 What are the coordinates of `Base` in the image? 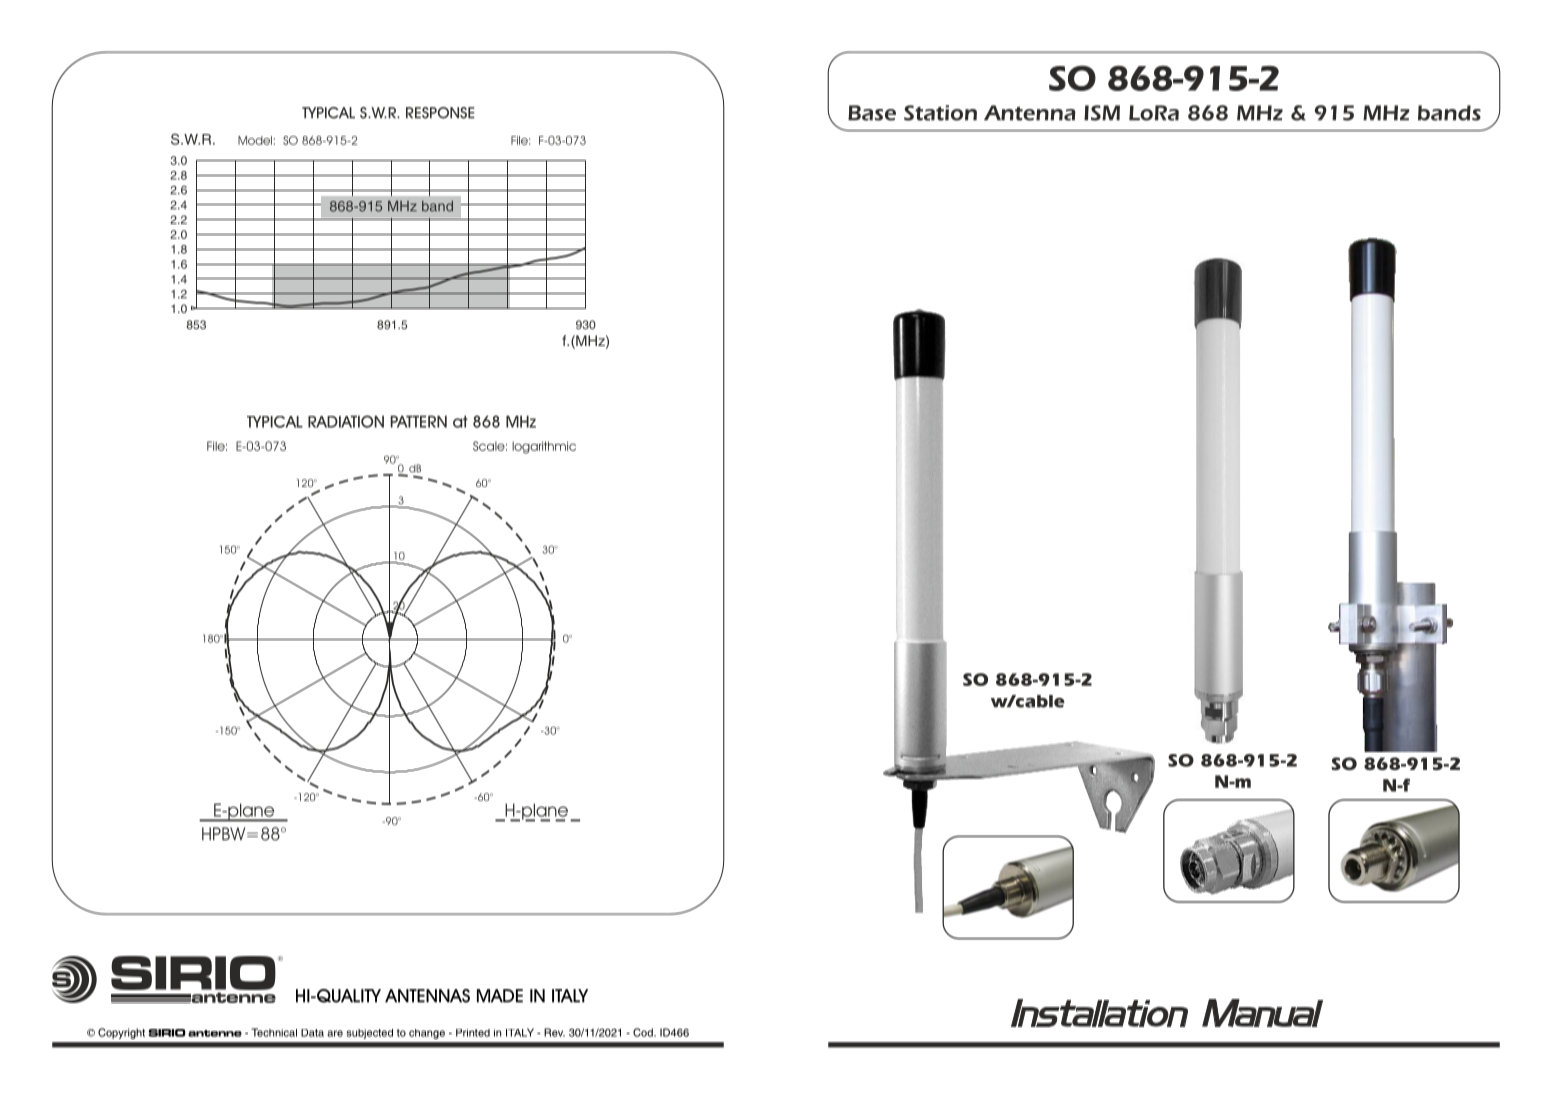 It's located at (872, 113).
